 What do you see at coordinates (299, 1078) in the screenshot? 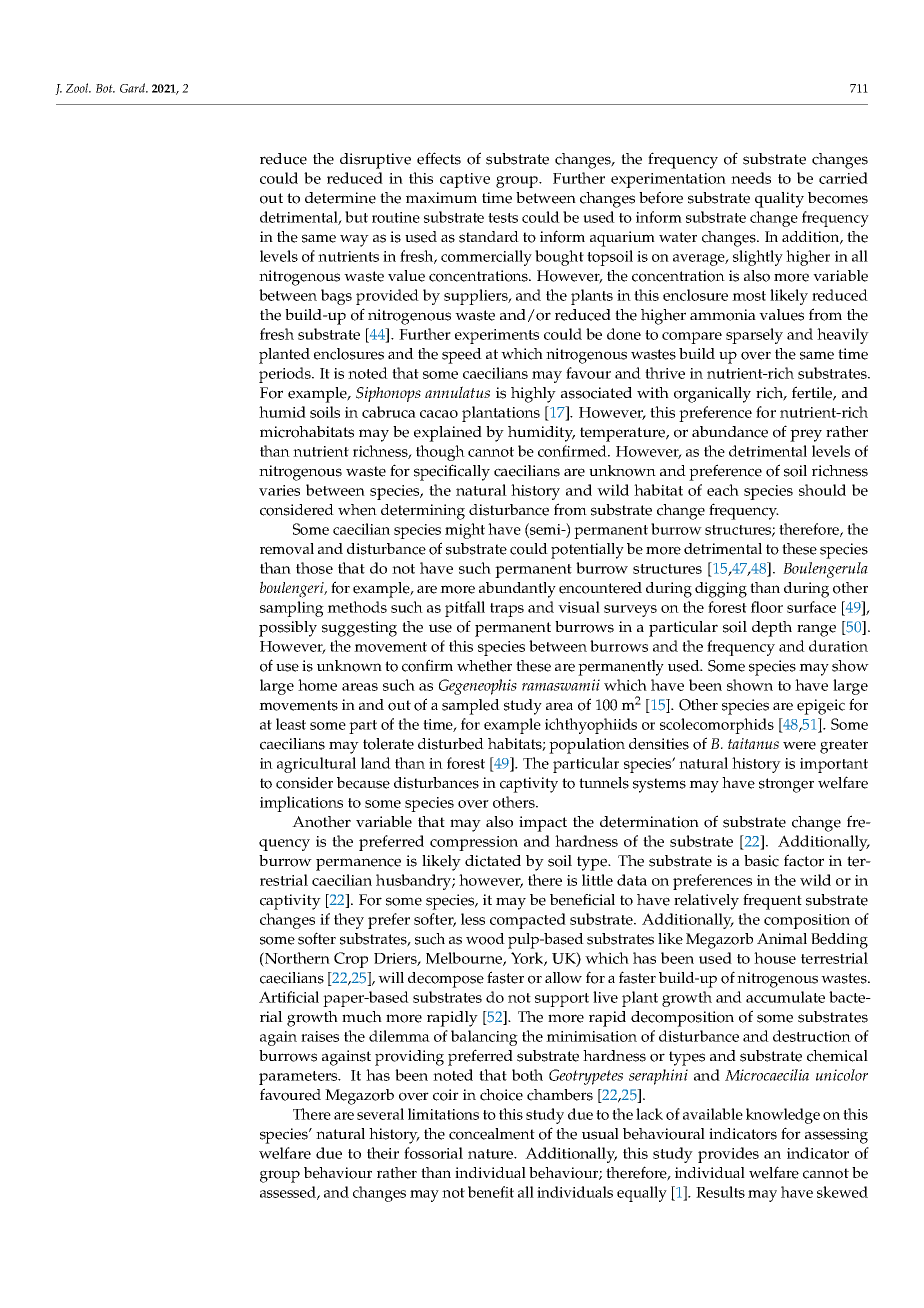
I see `parameters` at bounding box center [299, 1078].
